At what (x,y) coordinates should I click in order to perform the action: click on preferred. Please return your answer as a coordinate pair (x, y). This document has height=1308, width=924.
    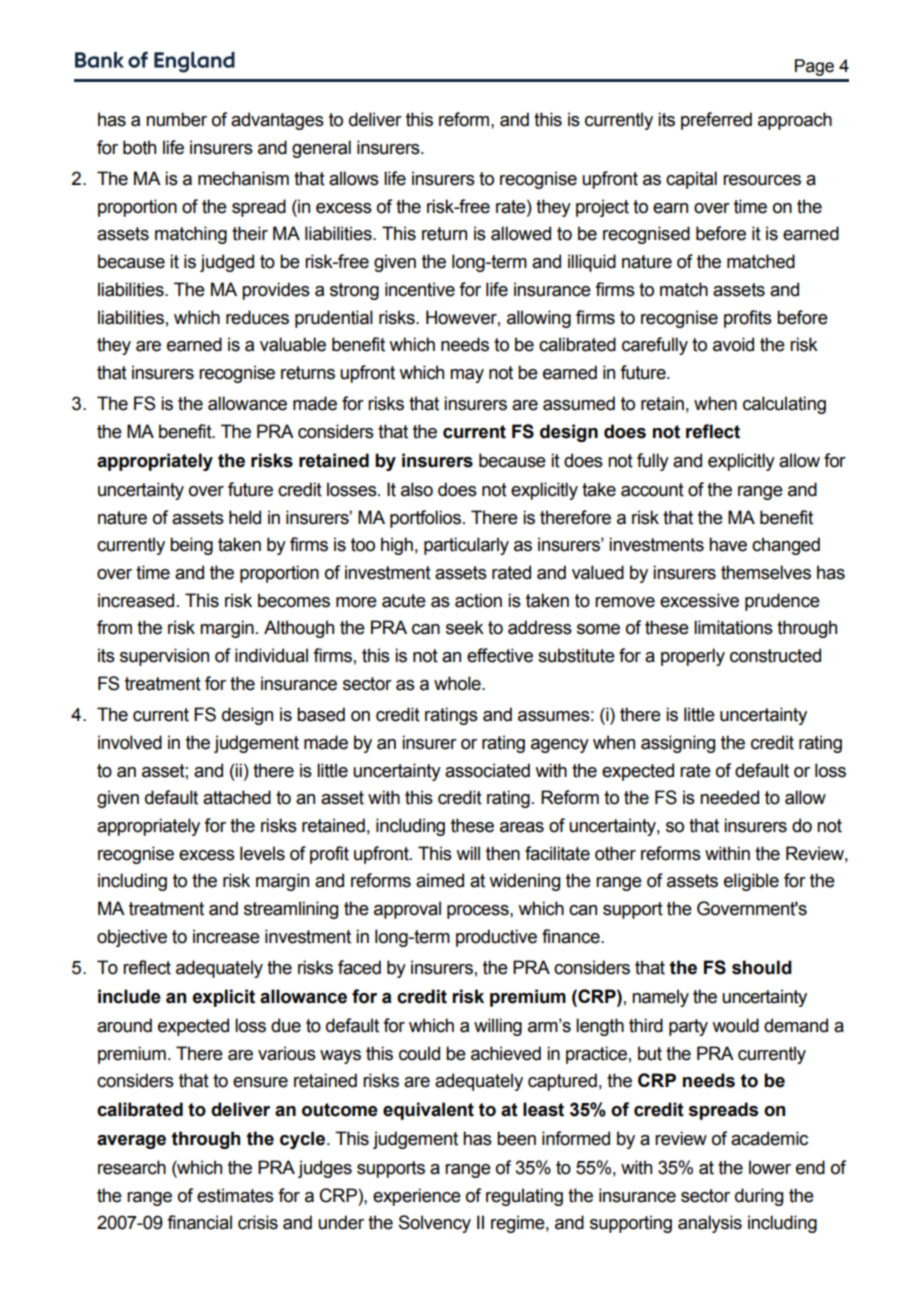
    Looking at the image, I should click on (716, 121).
